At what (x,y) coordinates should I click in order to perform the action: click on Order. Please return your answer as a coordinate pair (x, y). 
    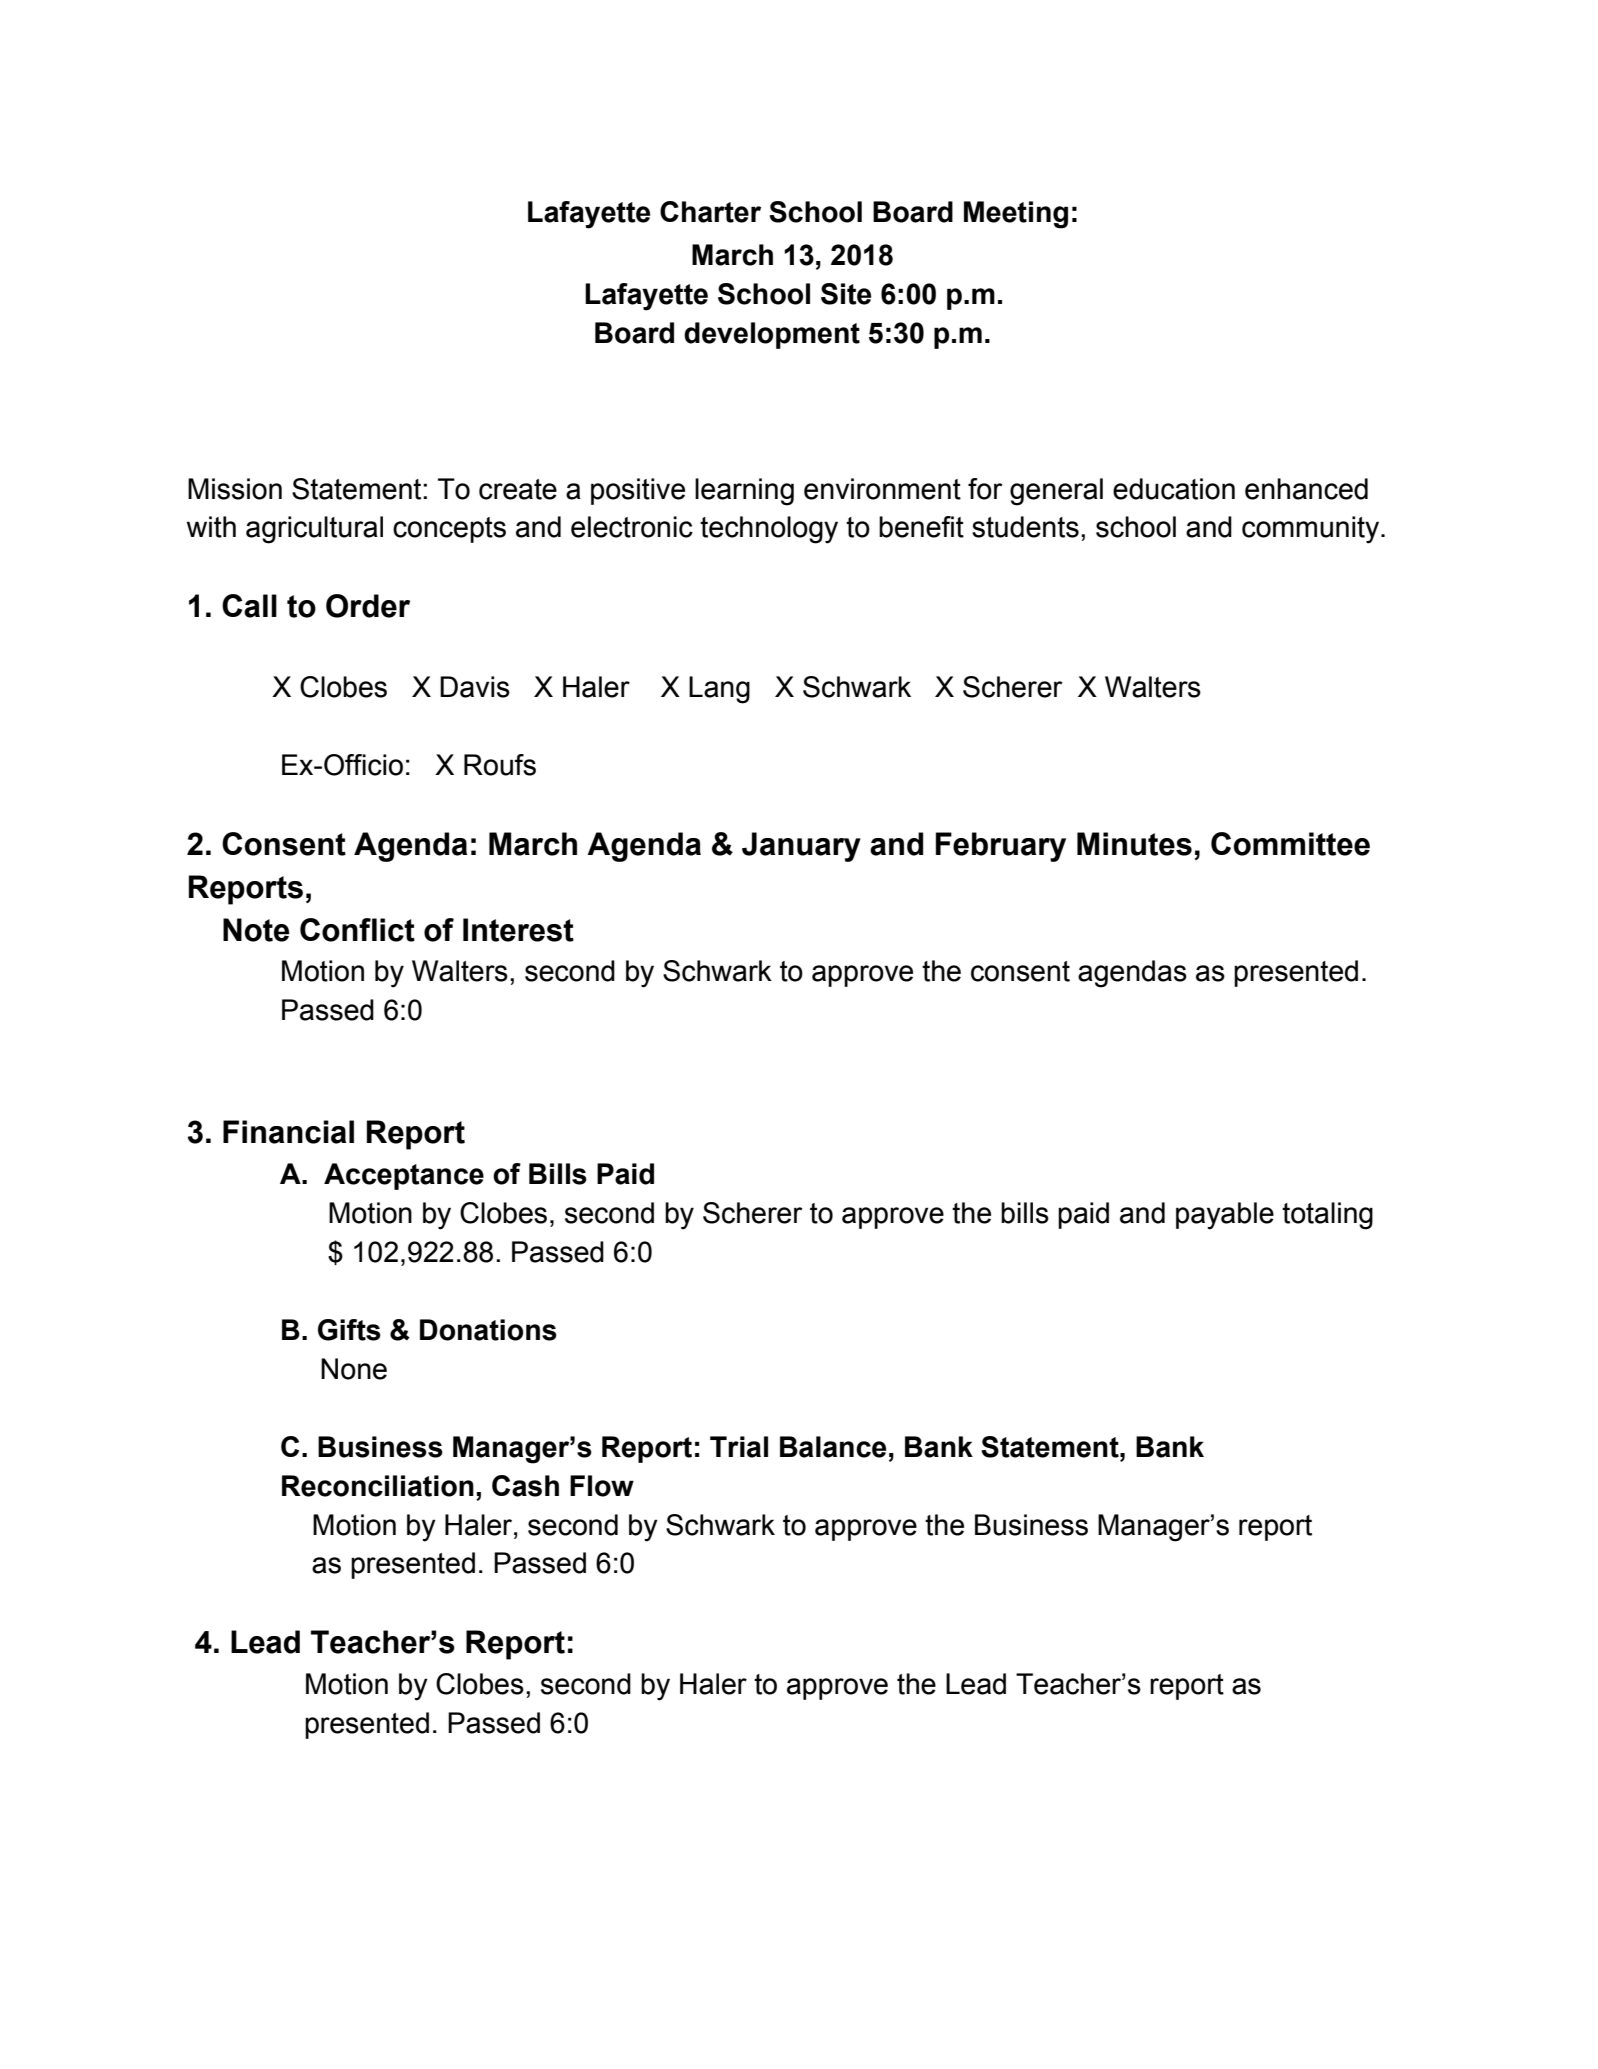
    Looking at the image, I should click on (368, 606).
